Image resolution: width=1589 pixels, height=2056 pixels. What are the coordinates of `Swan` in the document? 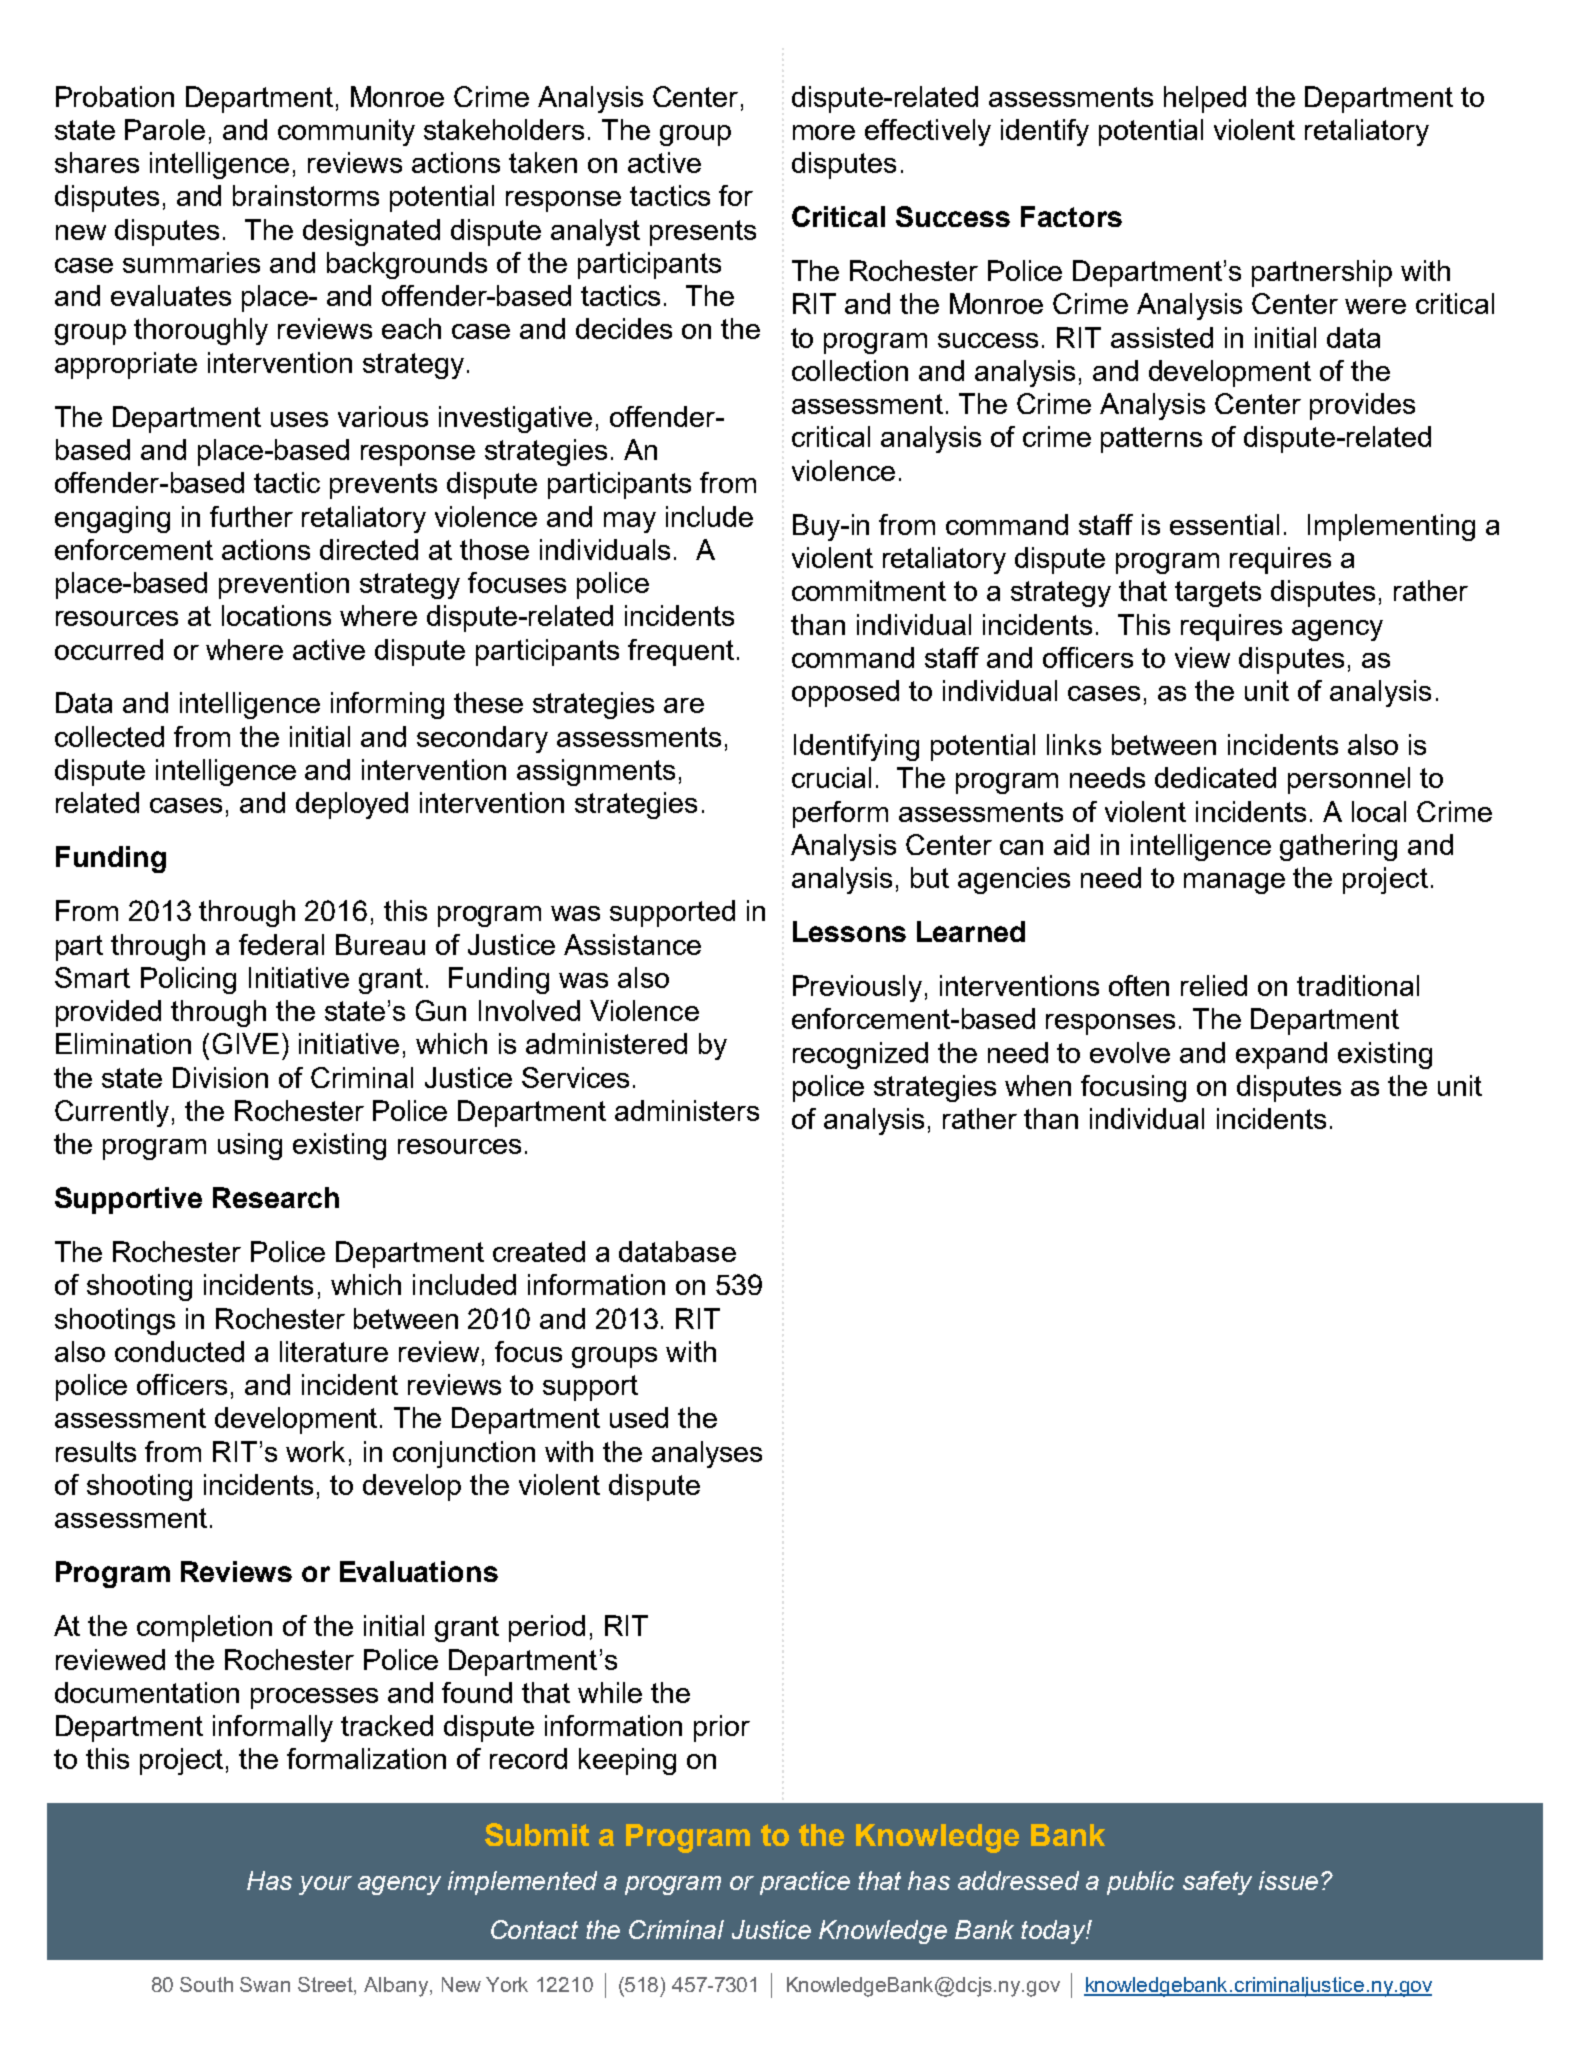 It's located at (265, 1984).
